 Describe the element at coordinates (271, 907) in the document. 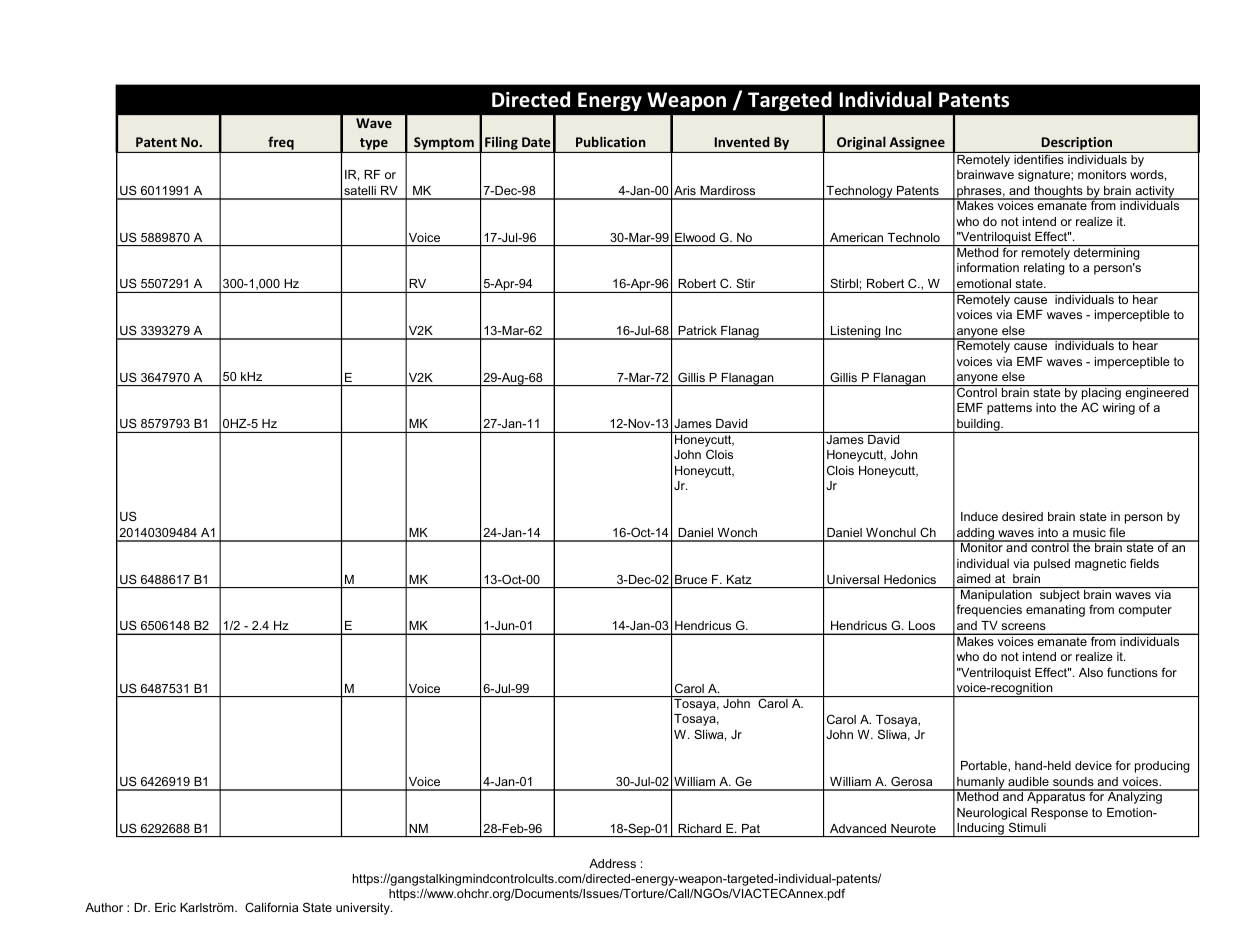

I see `California` at that location.
